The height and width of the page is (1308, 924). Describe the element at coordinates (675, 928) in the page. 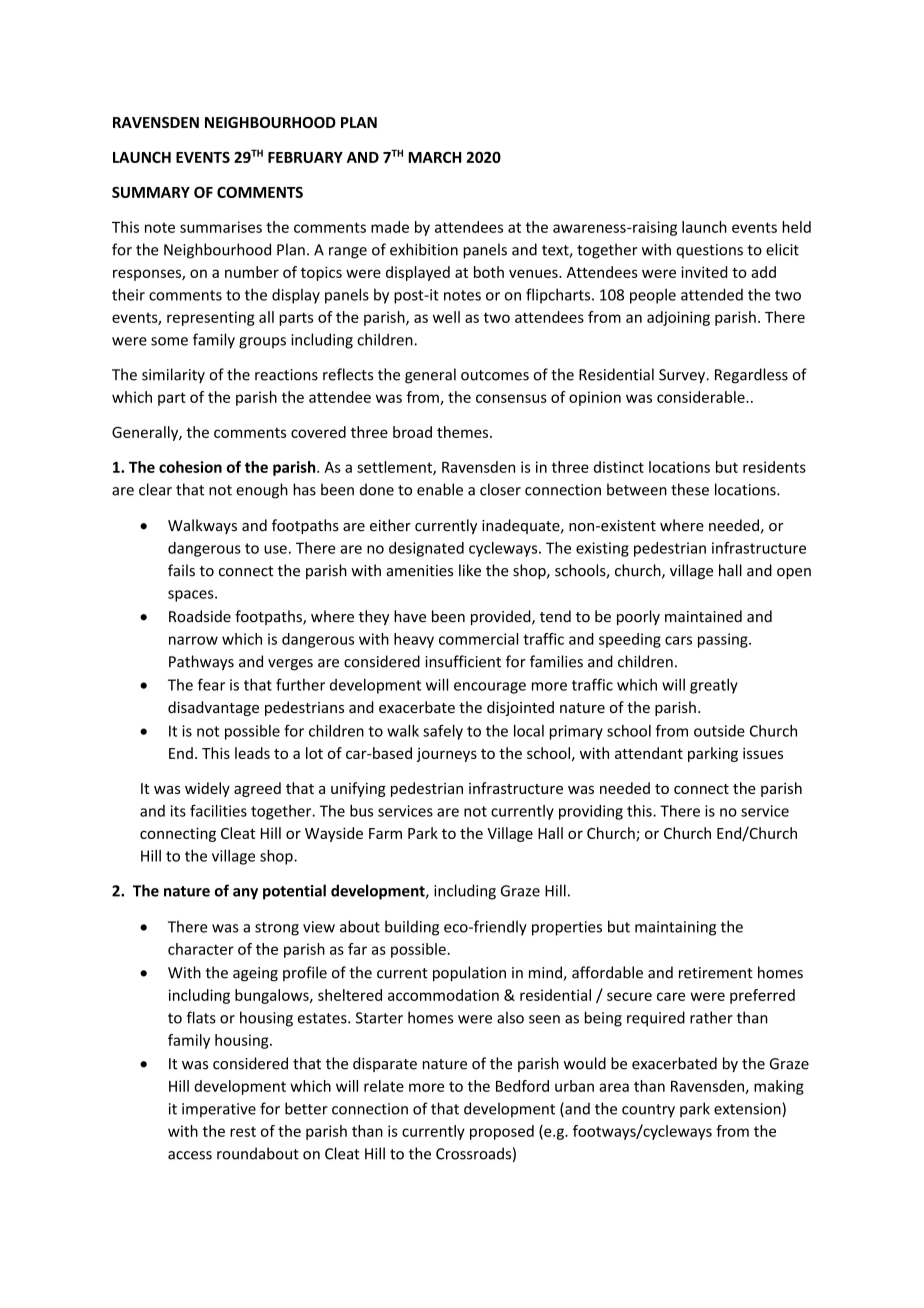

I see `maintaining` at that location.
